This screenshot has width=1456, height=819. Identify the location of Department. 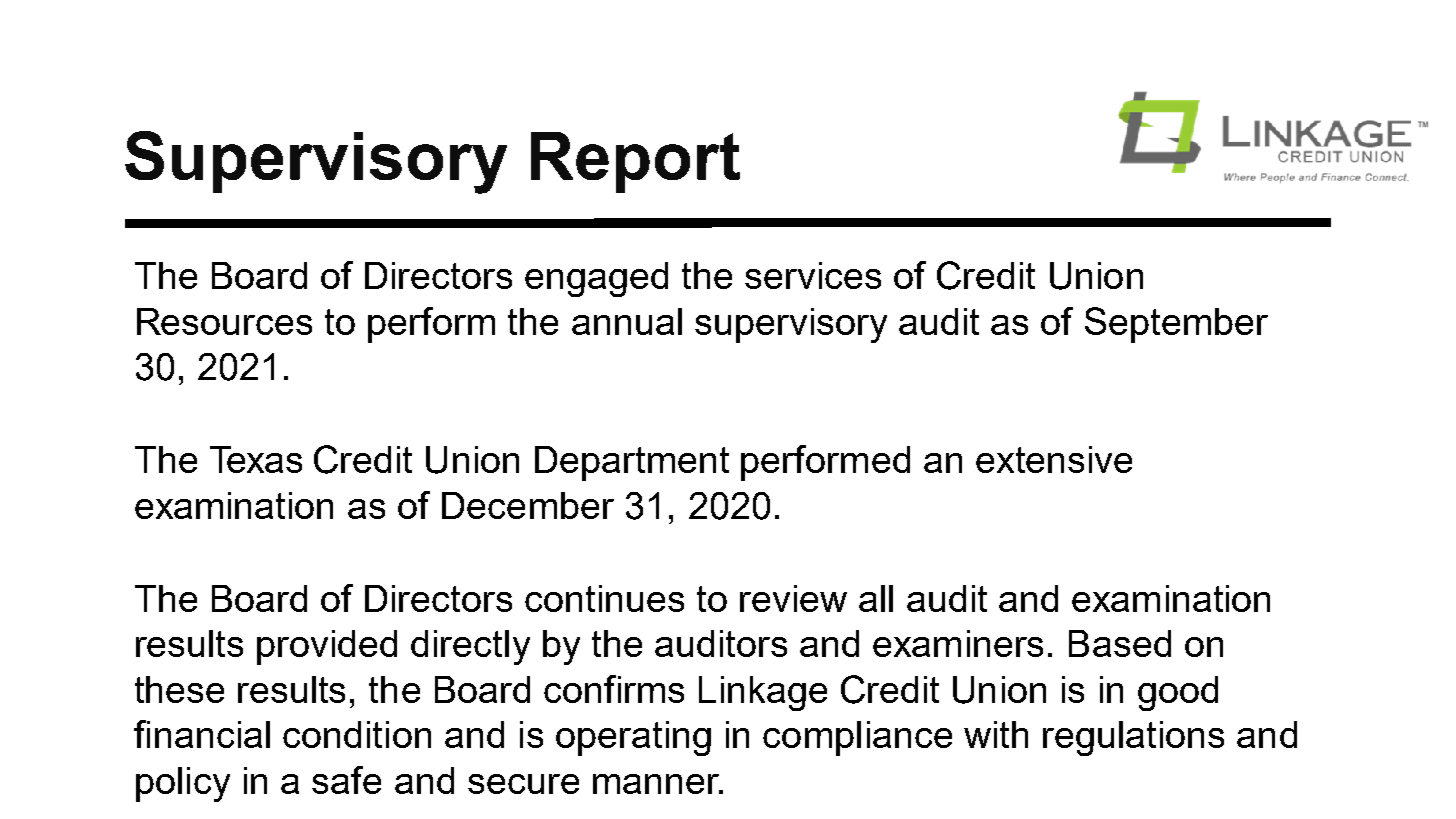
(632, 463).
